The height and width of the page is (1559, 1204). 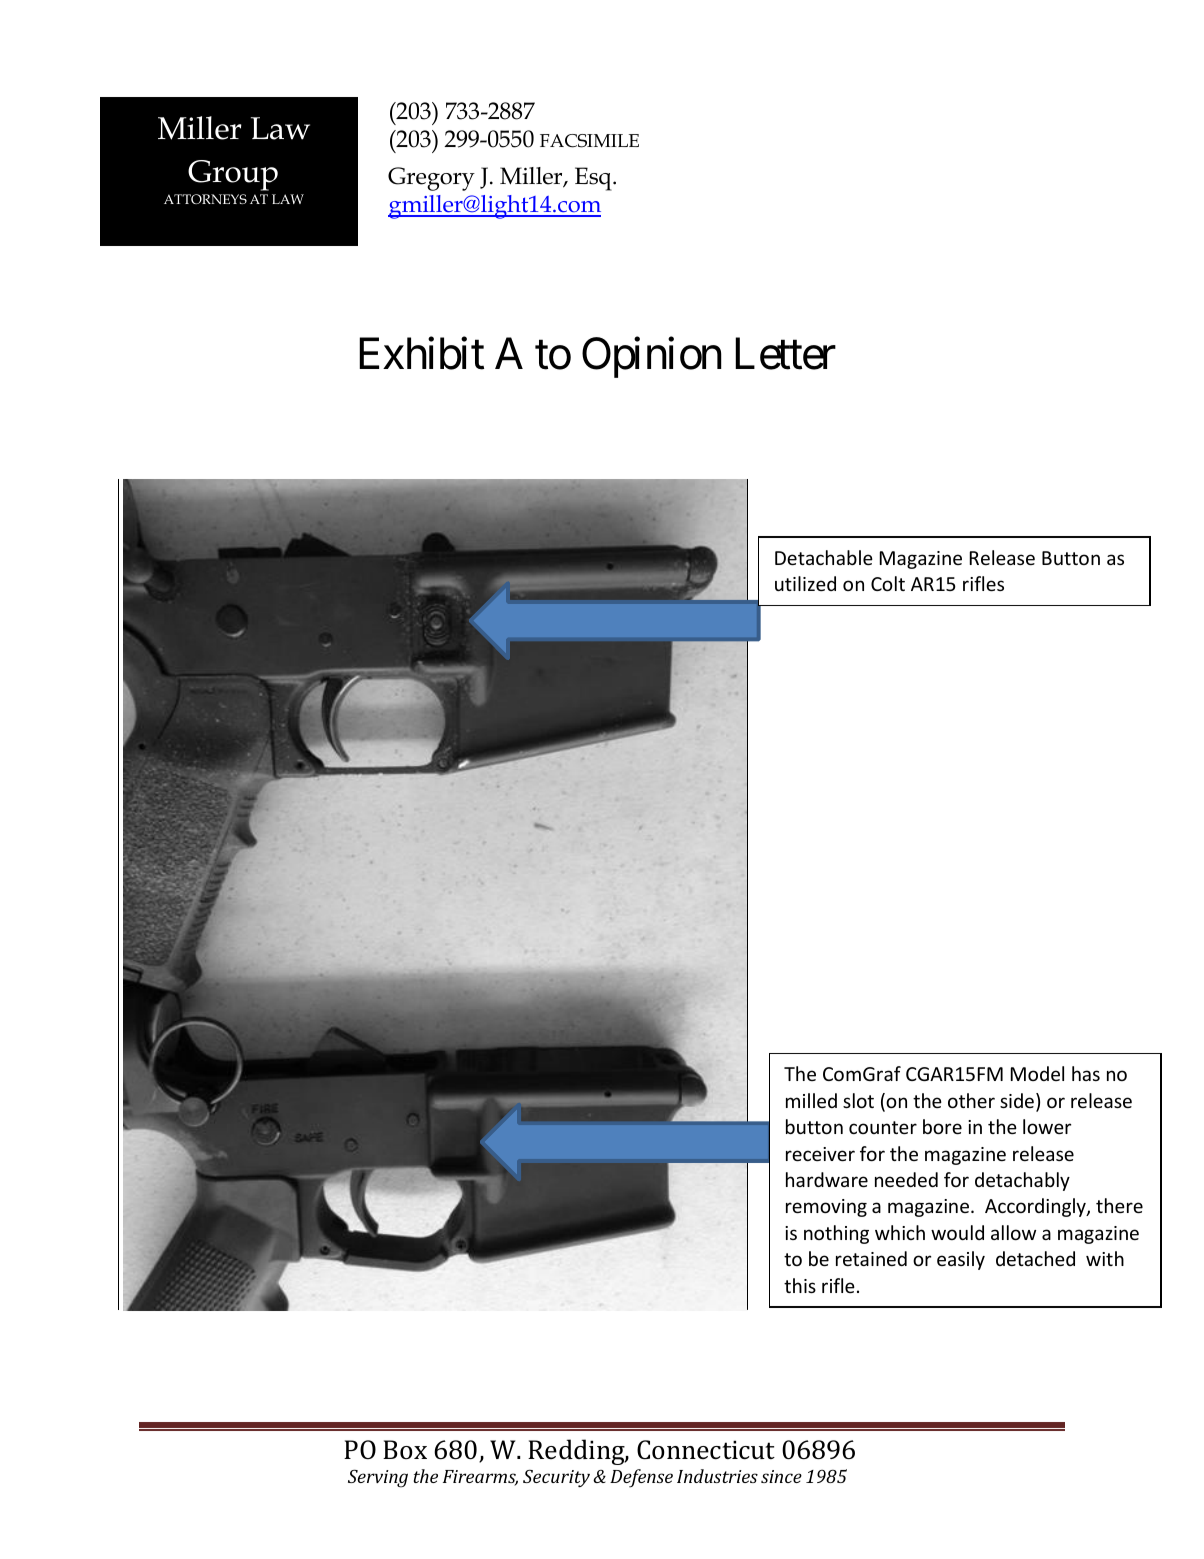 I want to click on Group, so click(x=233, y=175).
